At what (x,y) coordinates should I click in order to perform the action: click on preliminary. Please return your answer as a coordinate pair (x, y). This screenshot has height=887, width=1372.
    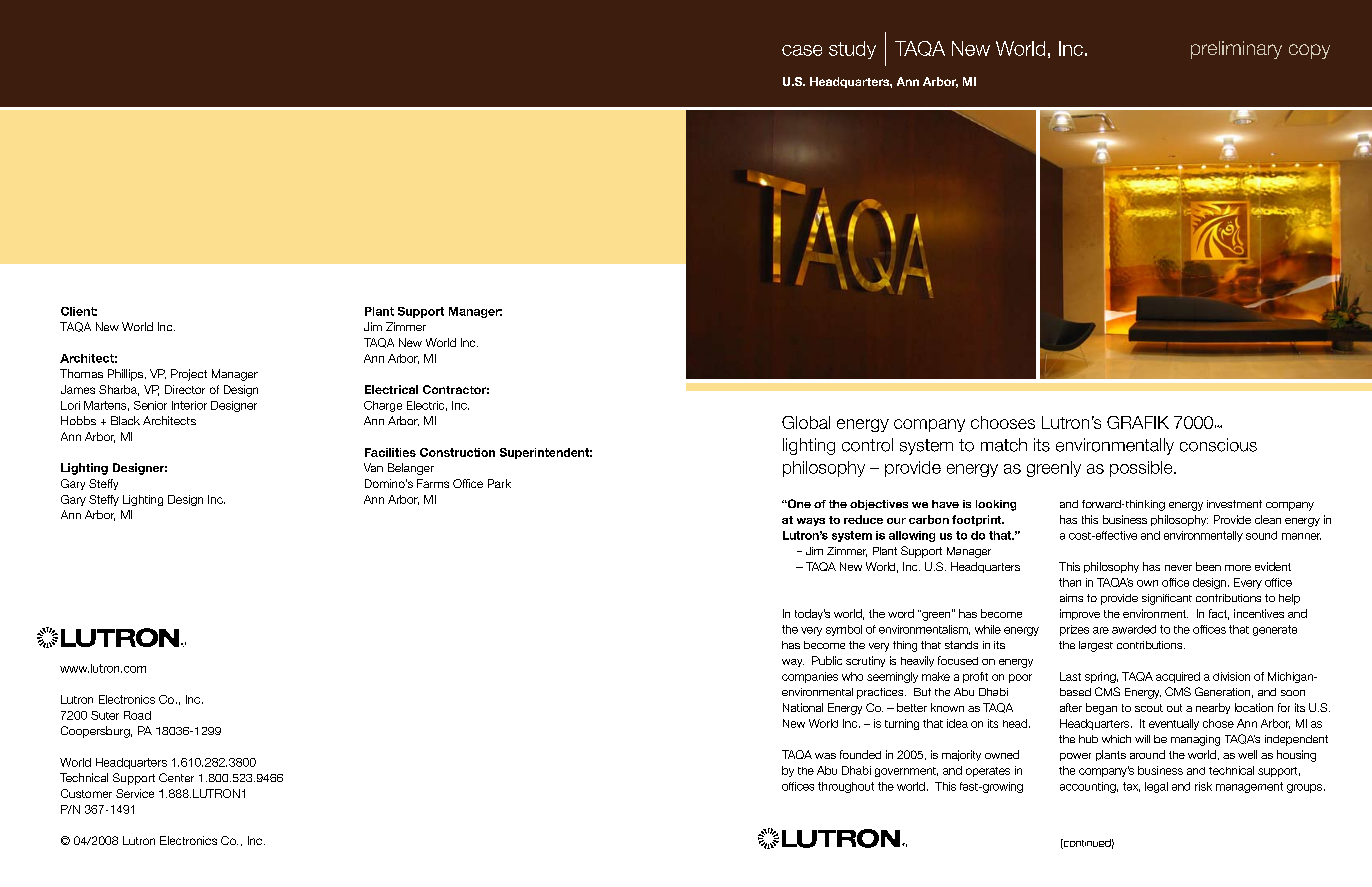
    Looking at the image, I should click on (1236, 50).
